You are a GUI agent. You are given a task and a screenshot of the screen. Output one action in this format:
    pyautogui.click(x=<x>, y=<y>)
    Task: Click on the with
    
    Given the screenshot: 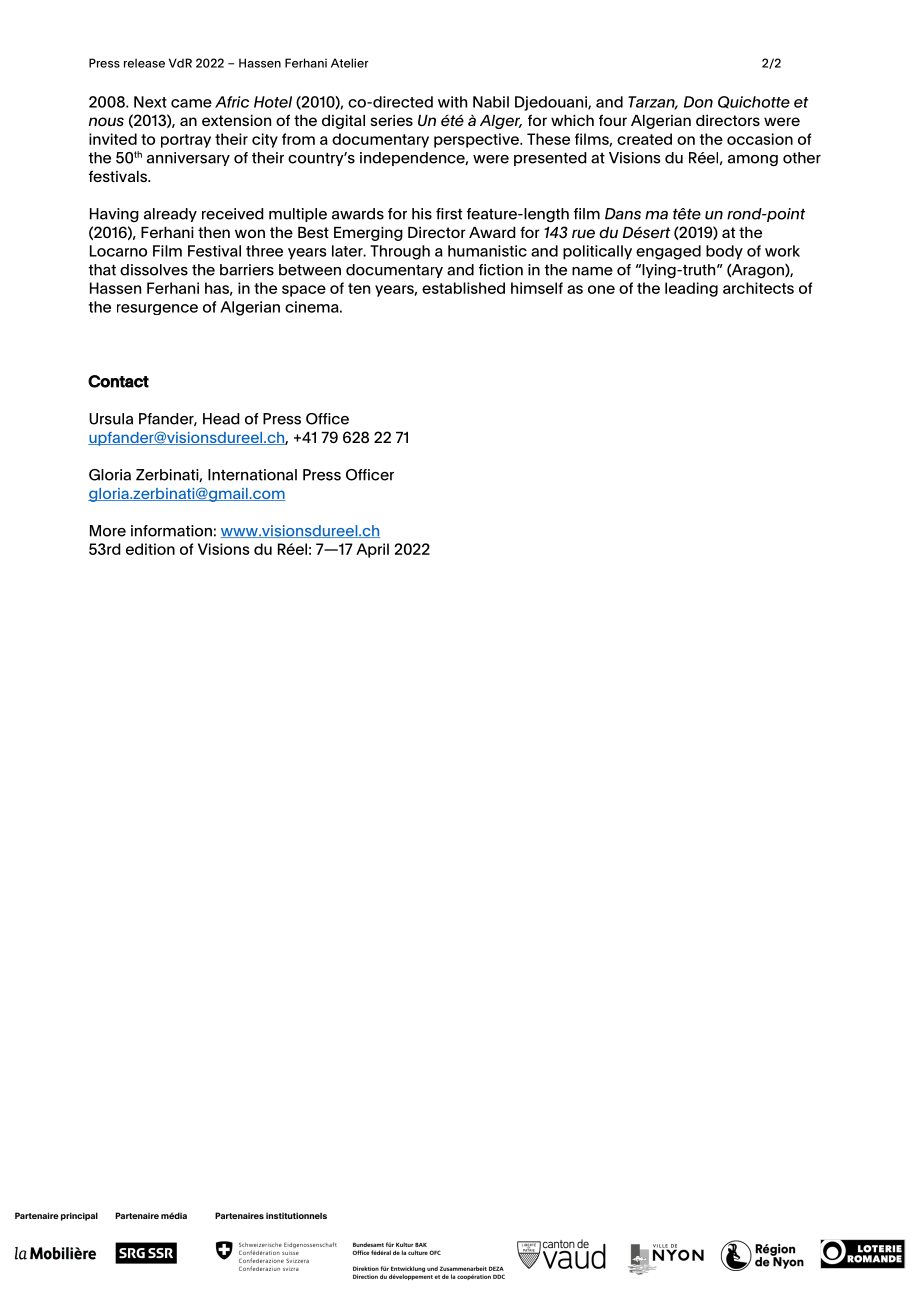 What is the action you would take?
    pyautogui.click(x=452, y=102)
